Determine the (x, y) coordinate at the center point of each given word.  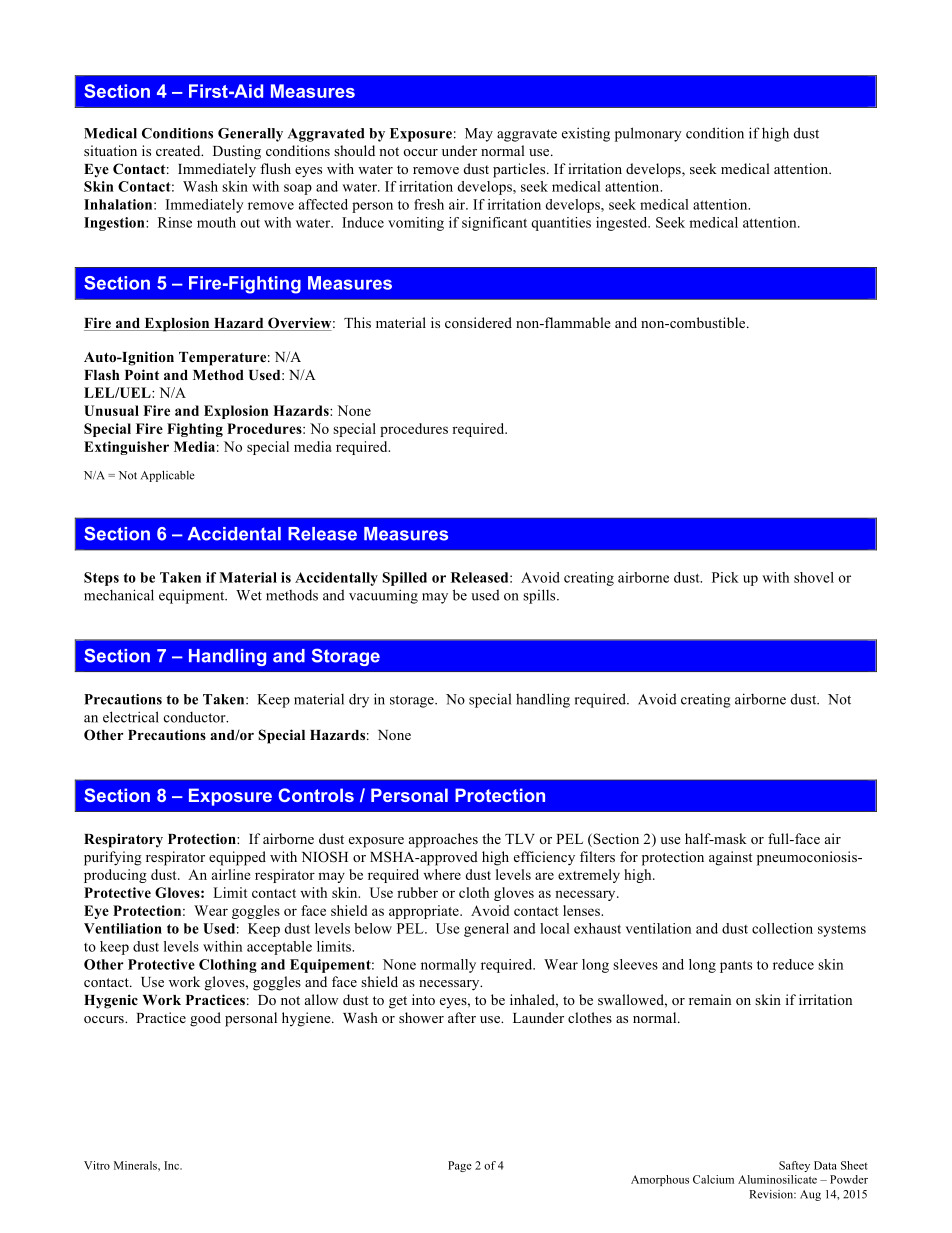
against (730, 858)
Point (142, 374)
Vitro (97, 1165)
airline (231, 874)
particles (520, 170)
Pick (725, 577)
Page (460, 1166)
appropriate (425, 912)
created (179, 150)
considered (478, 322)
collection (782, 928)
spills (540, 596)
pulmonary (648, 134)
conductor (196, 717)
